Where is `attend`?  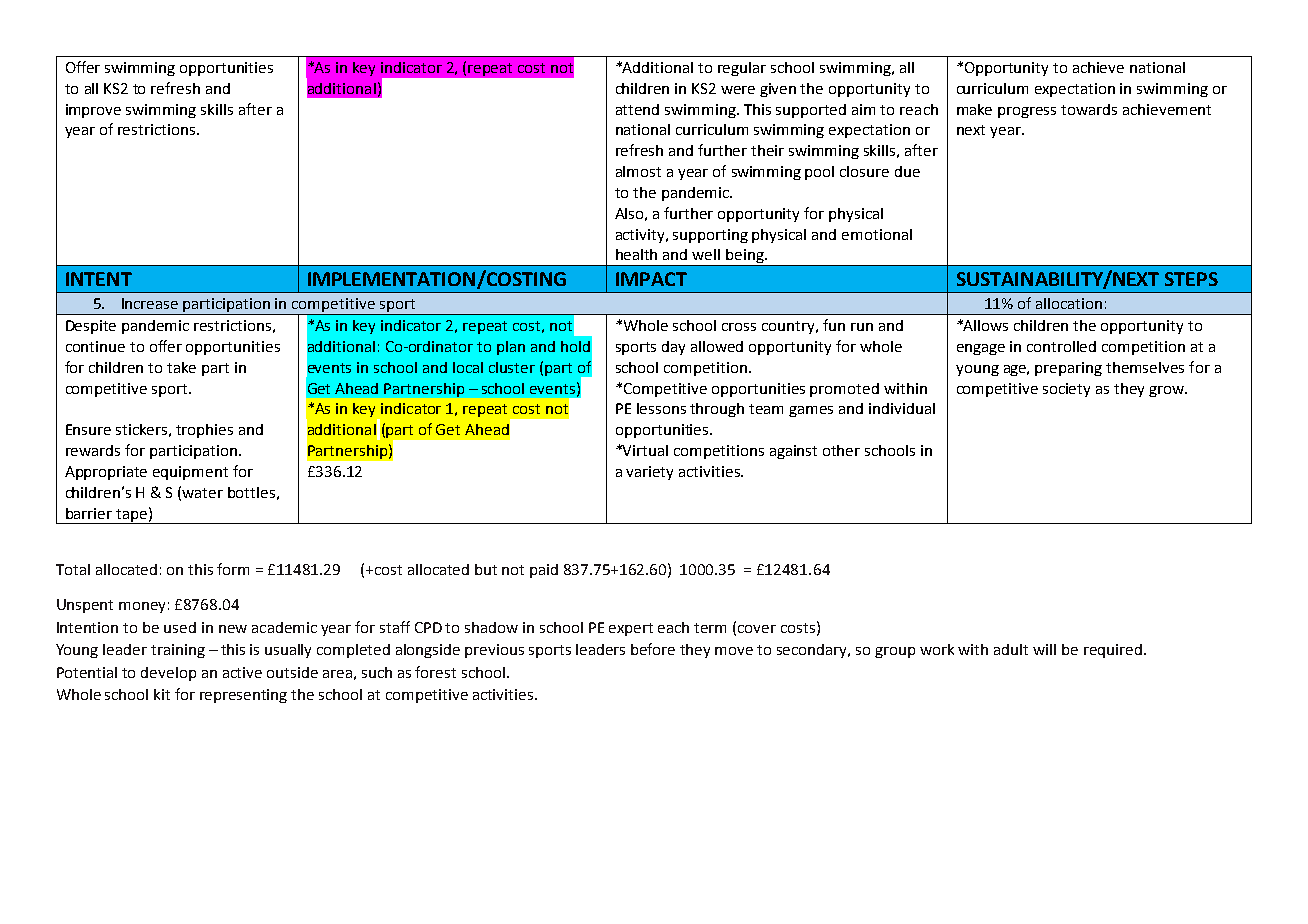
attend is located at coordinates (637, 109).
